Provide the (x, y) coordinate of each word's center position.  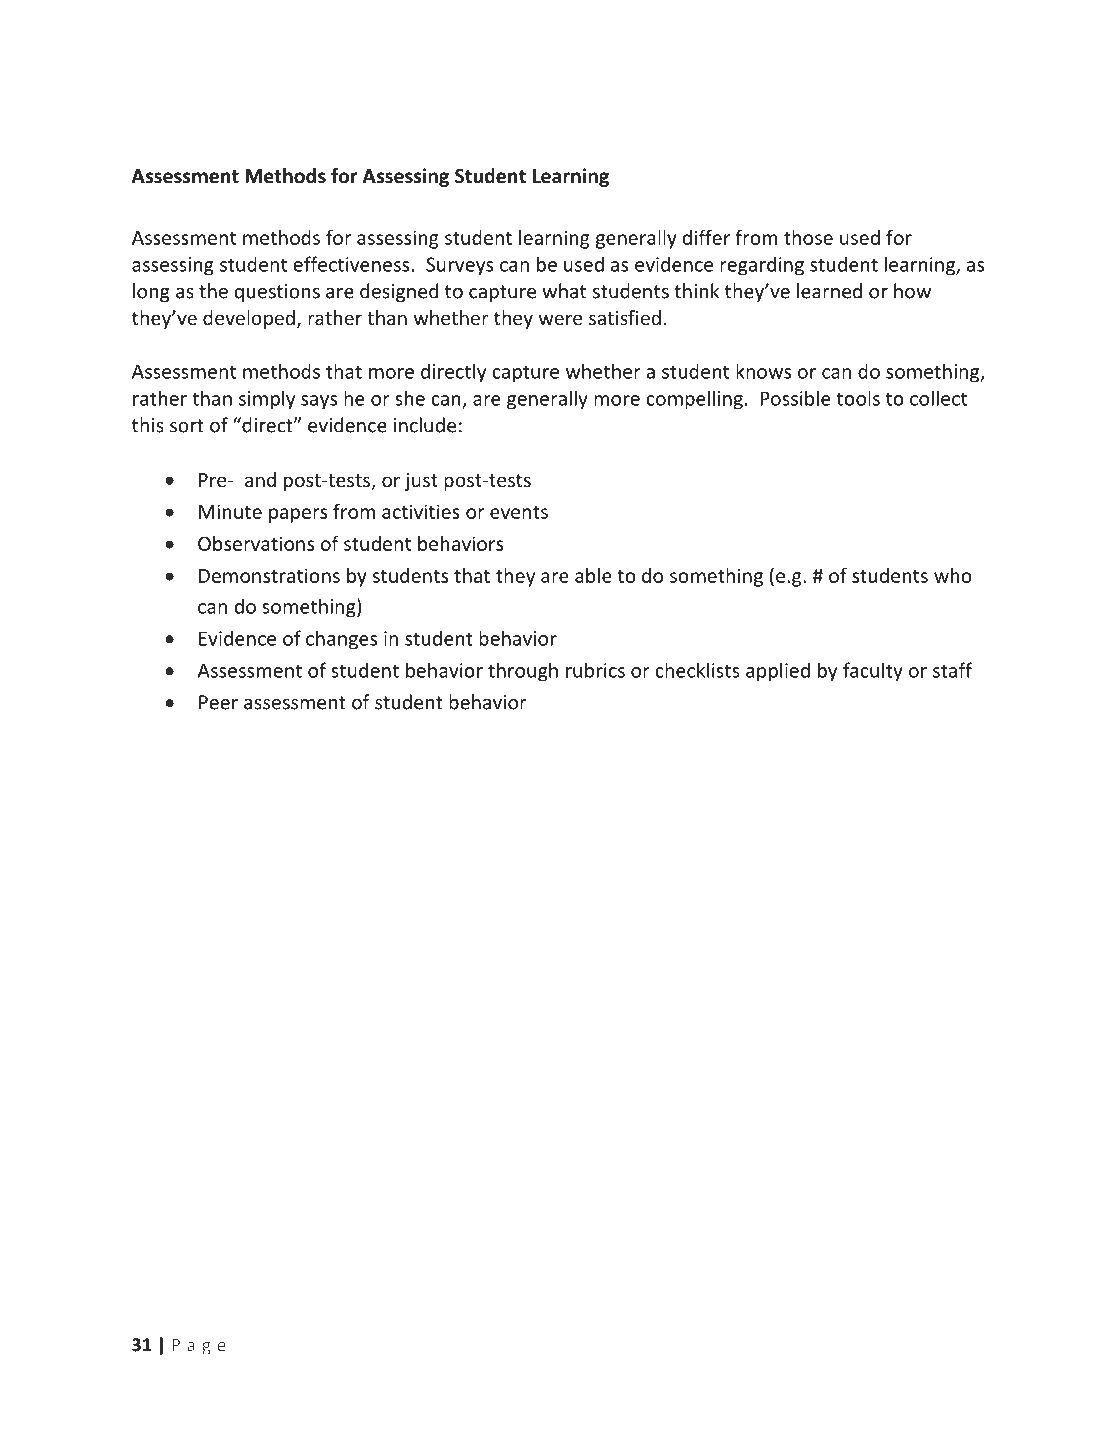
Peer (218, 702)
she (410, 398)
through (523, 672)
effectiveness (351, 264)
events (519, 512)
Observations (256, 543)
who (953, 575)
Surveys (459, 266)
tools (858, 398)
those (808, 237)
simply (267, 400)
